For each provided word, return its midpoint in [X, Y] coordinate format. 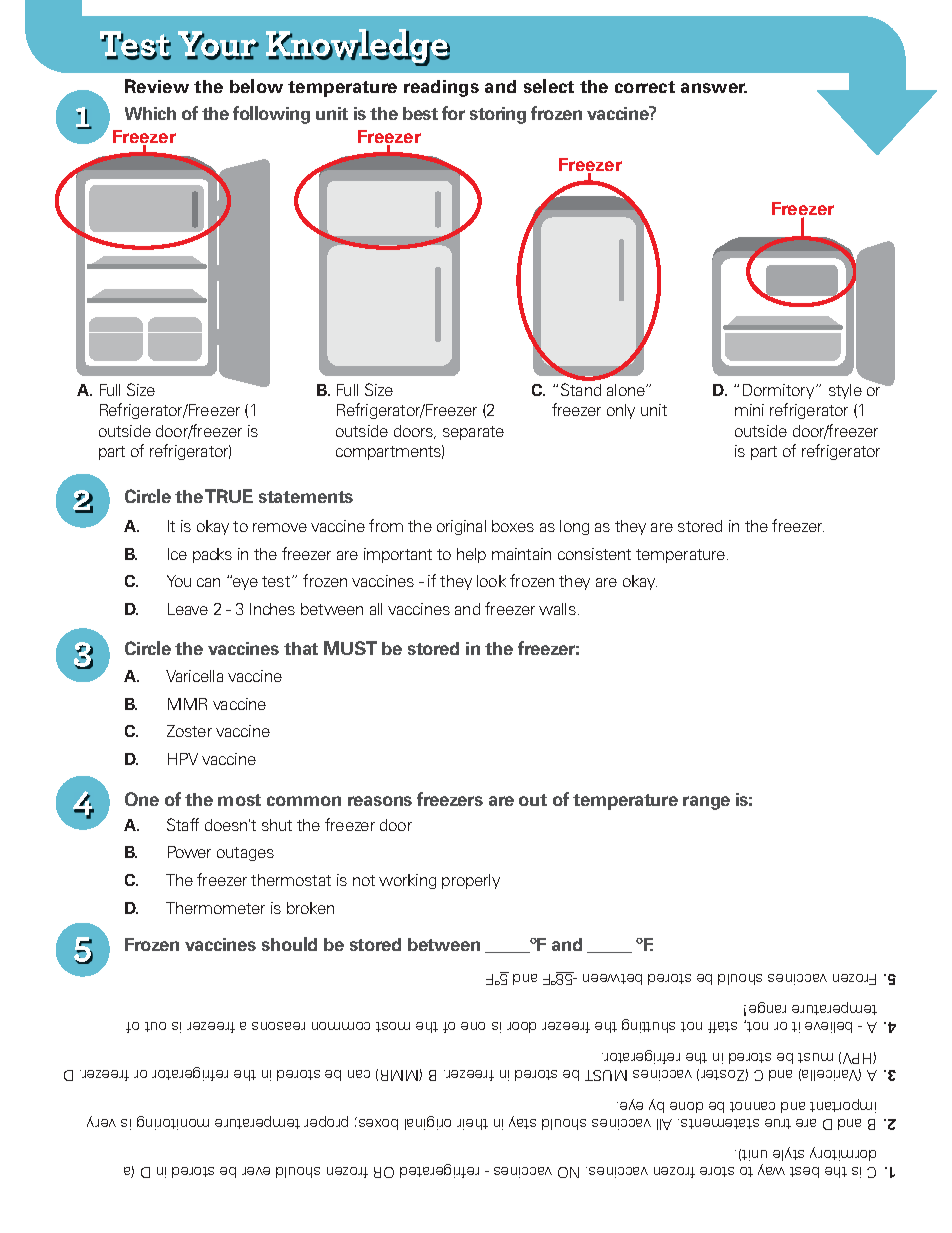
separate [473, 433]
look [491, 581]
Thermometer [215, 908]
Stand [581, 389]
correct [645, 87]
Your [218, 45]
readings [441, 88]
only [621, 411]
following [271, 115]
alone [627, 390]
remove [280, 527]
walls [557, 609]
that [301, 648]
